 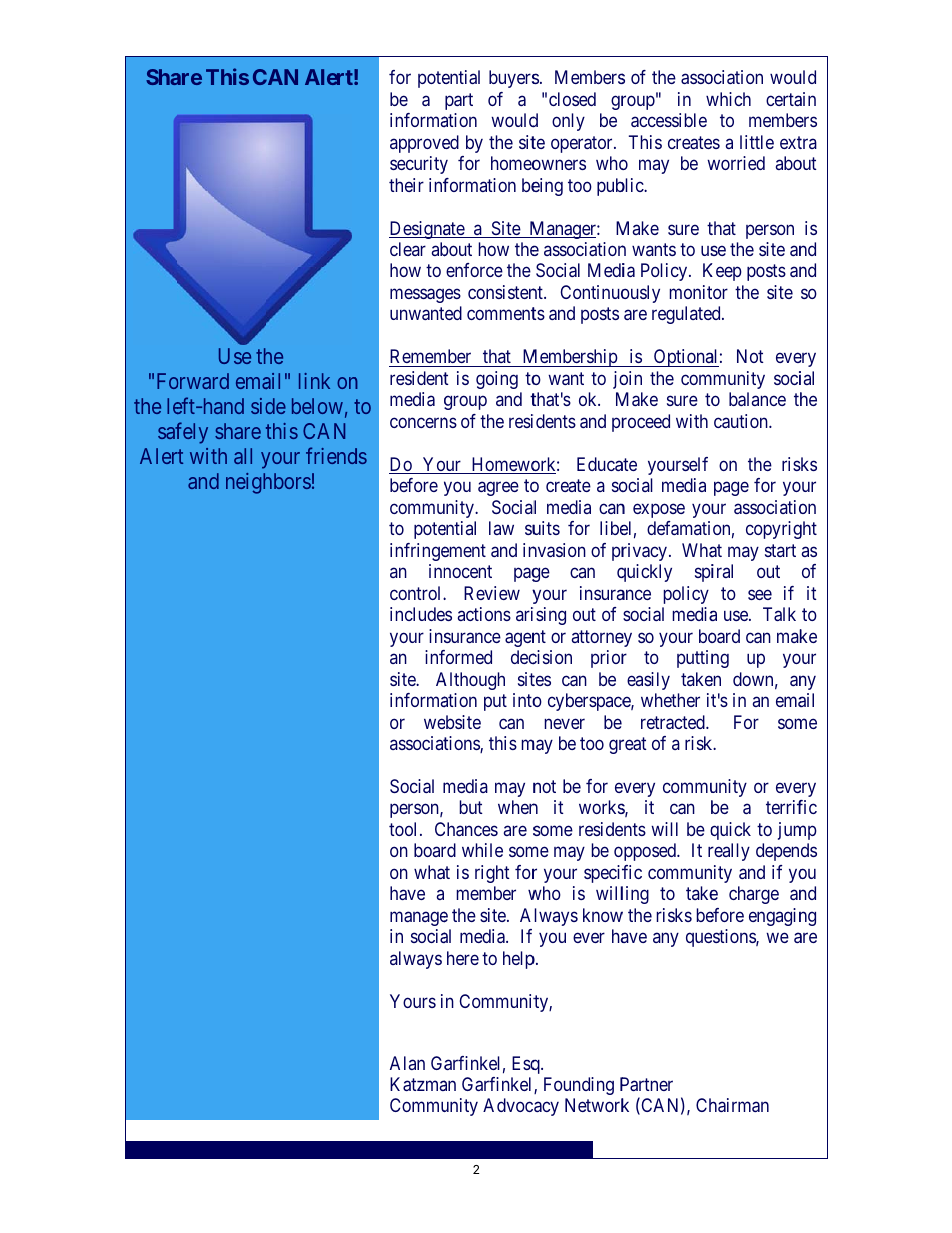 What do you see at coordinates (527, 1065) in the screenshot?
I see `Esq` at bounding box center [527, 1065].
